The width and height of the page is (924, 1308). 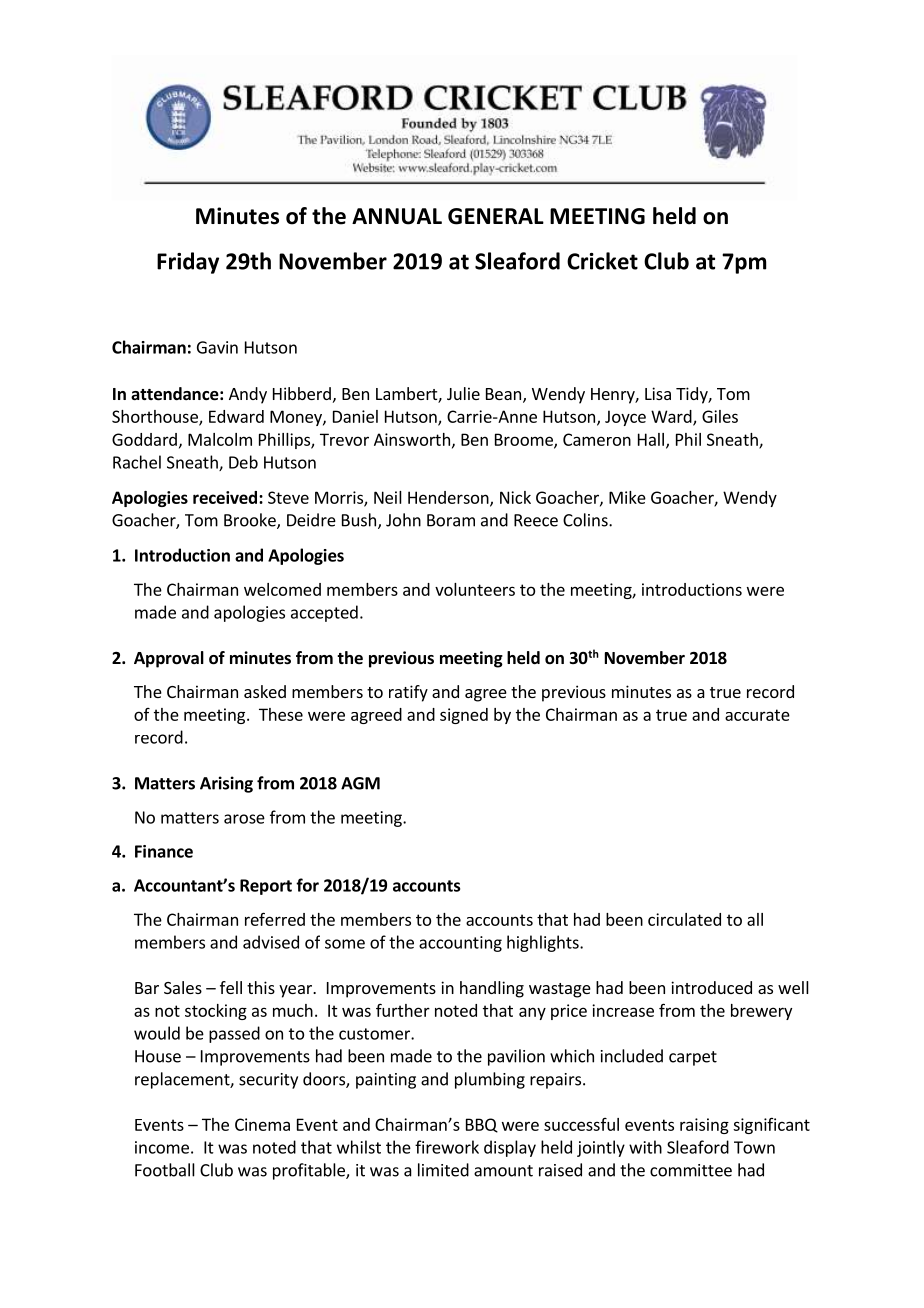 I want to click on Boram, so click(x=451, y=520).
